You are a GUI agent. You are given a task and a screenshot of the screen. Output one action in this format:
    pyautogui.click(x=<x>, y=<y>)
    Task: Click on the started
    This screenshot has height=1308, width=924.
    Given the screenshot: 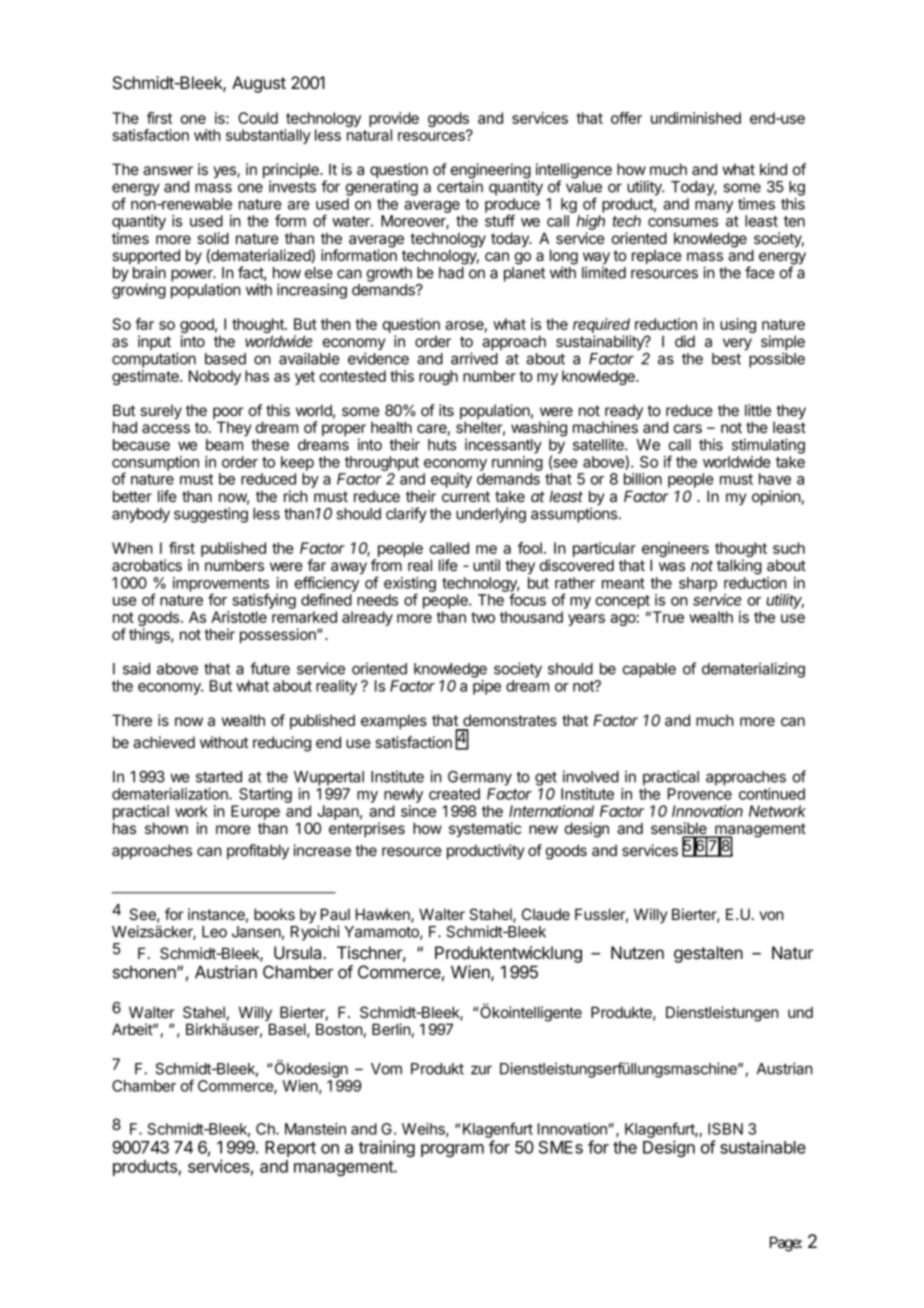 What is the action you would take?
    pyautogui.click(x=219, y=777)
